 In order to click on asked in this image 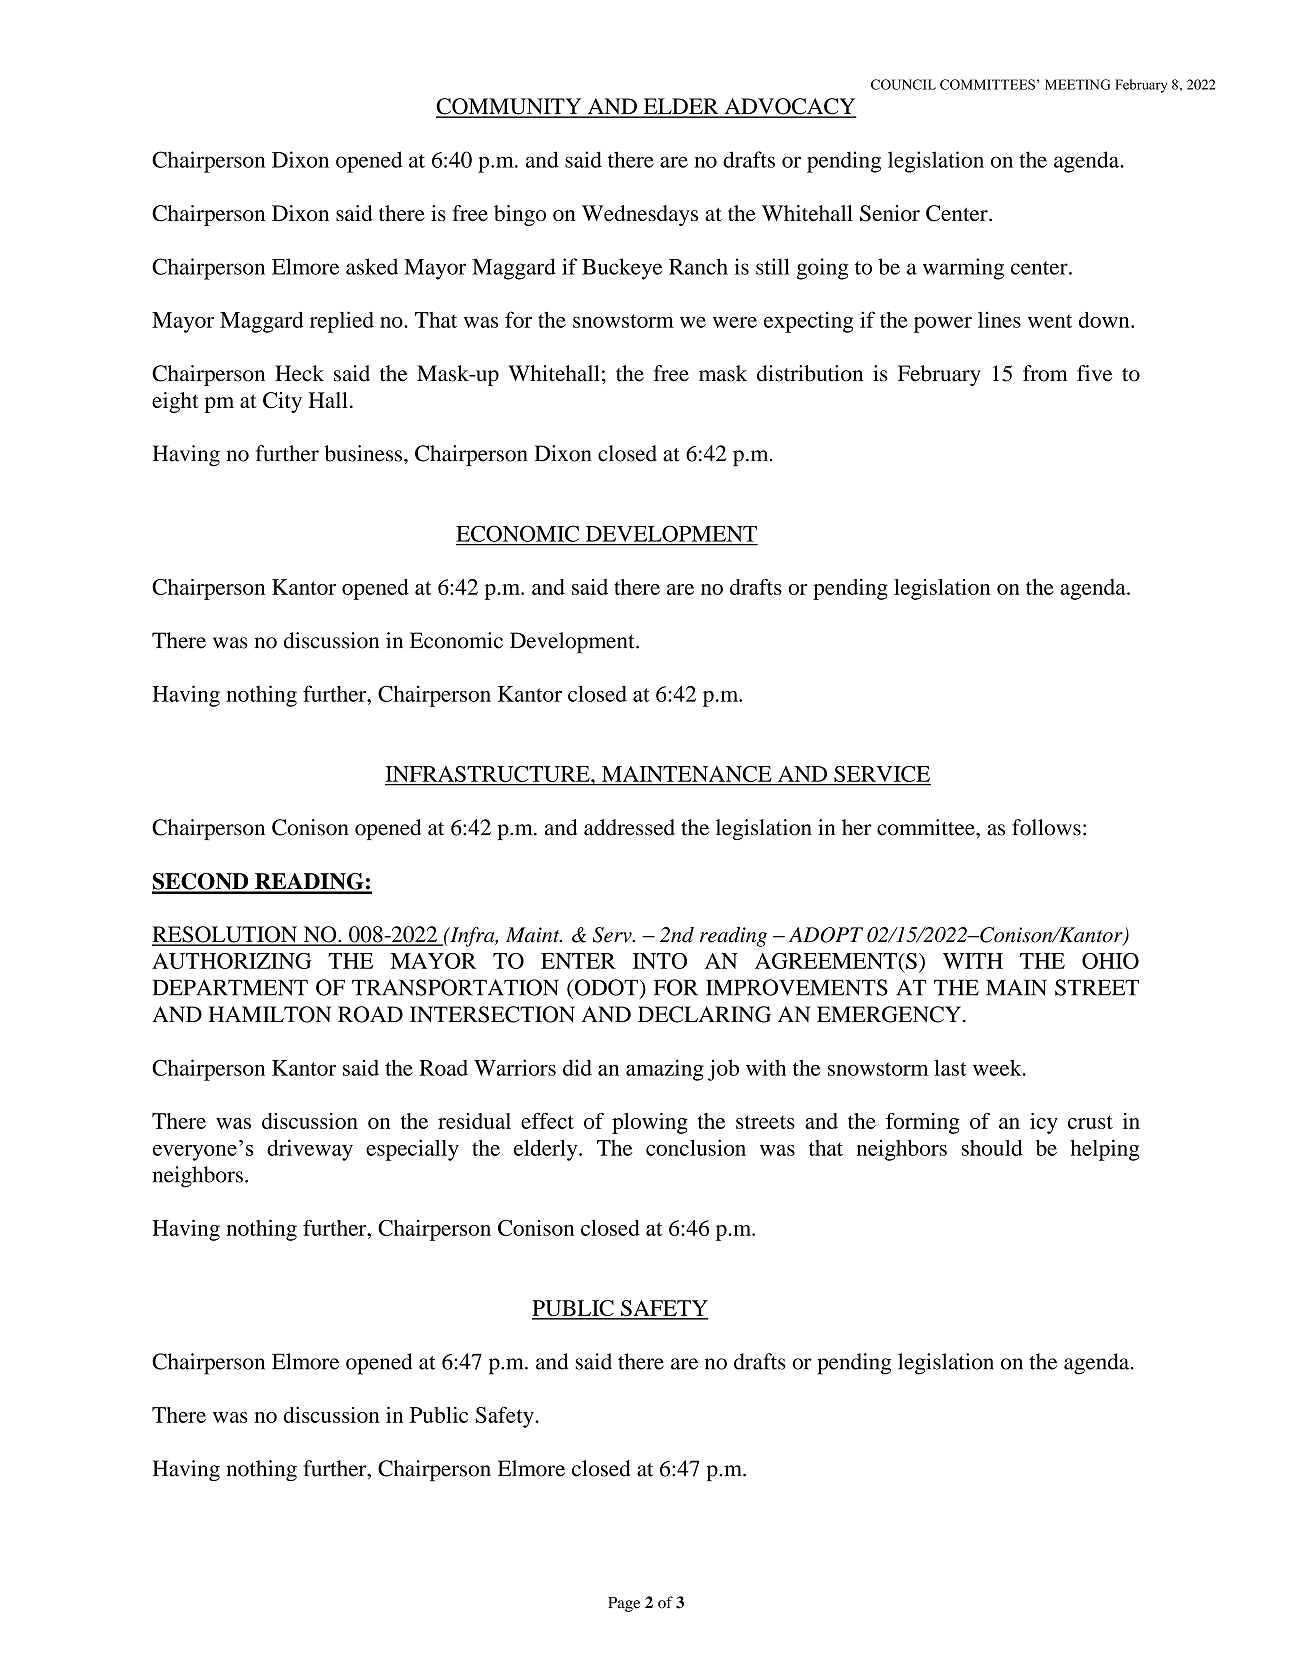, I will do `click(372, 266)`.
